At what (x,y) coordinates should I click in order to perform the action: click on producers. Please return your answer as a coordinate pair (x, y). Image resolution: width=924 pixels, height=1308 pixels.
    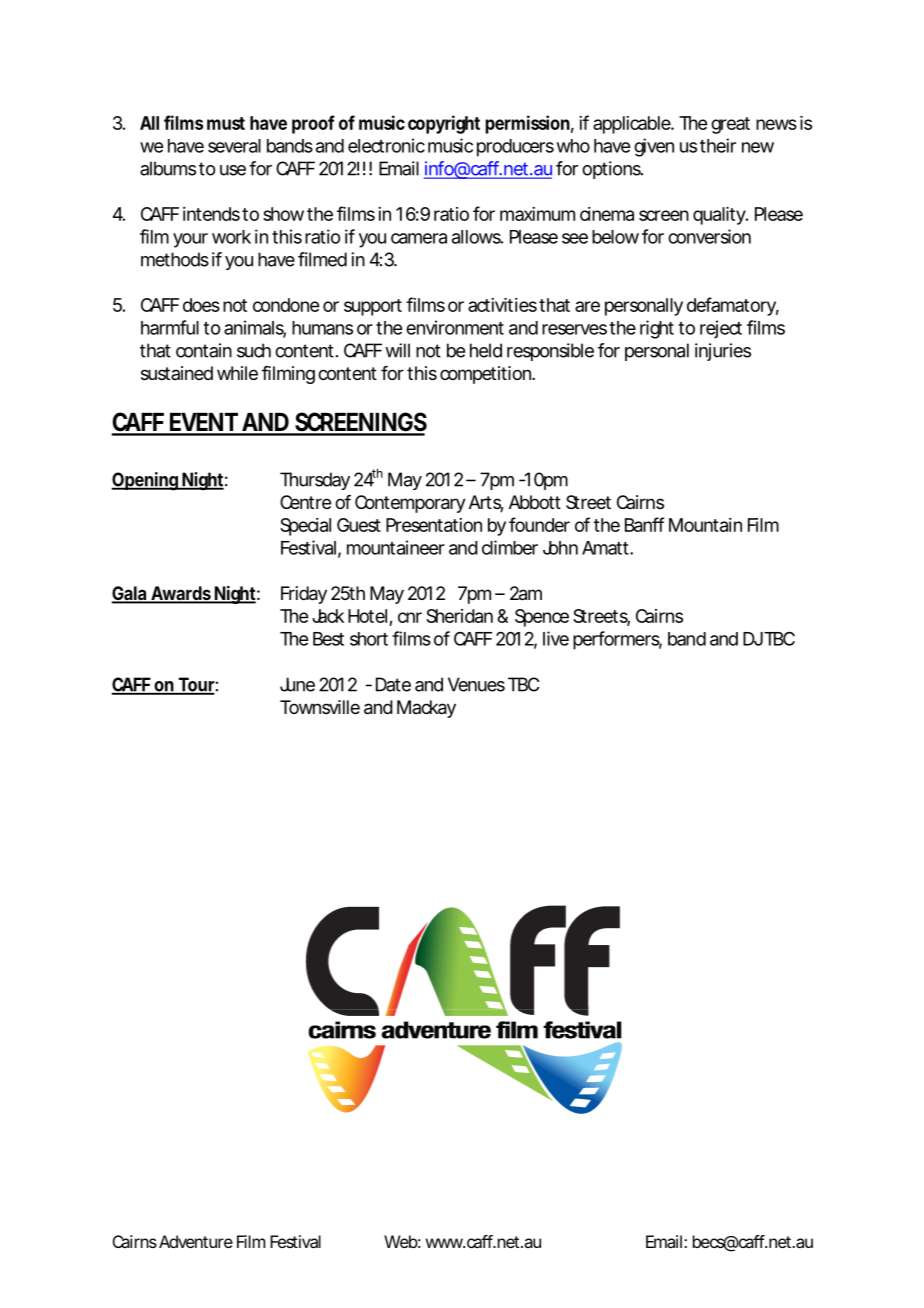
    Looking at the image, I should click on (515, 148).
